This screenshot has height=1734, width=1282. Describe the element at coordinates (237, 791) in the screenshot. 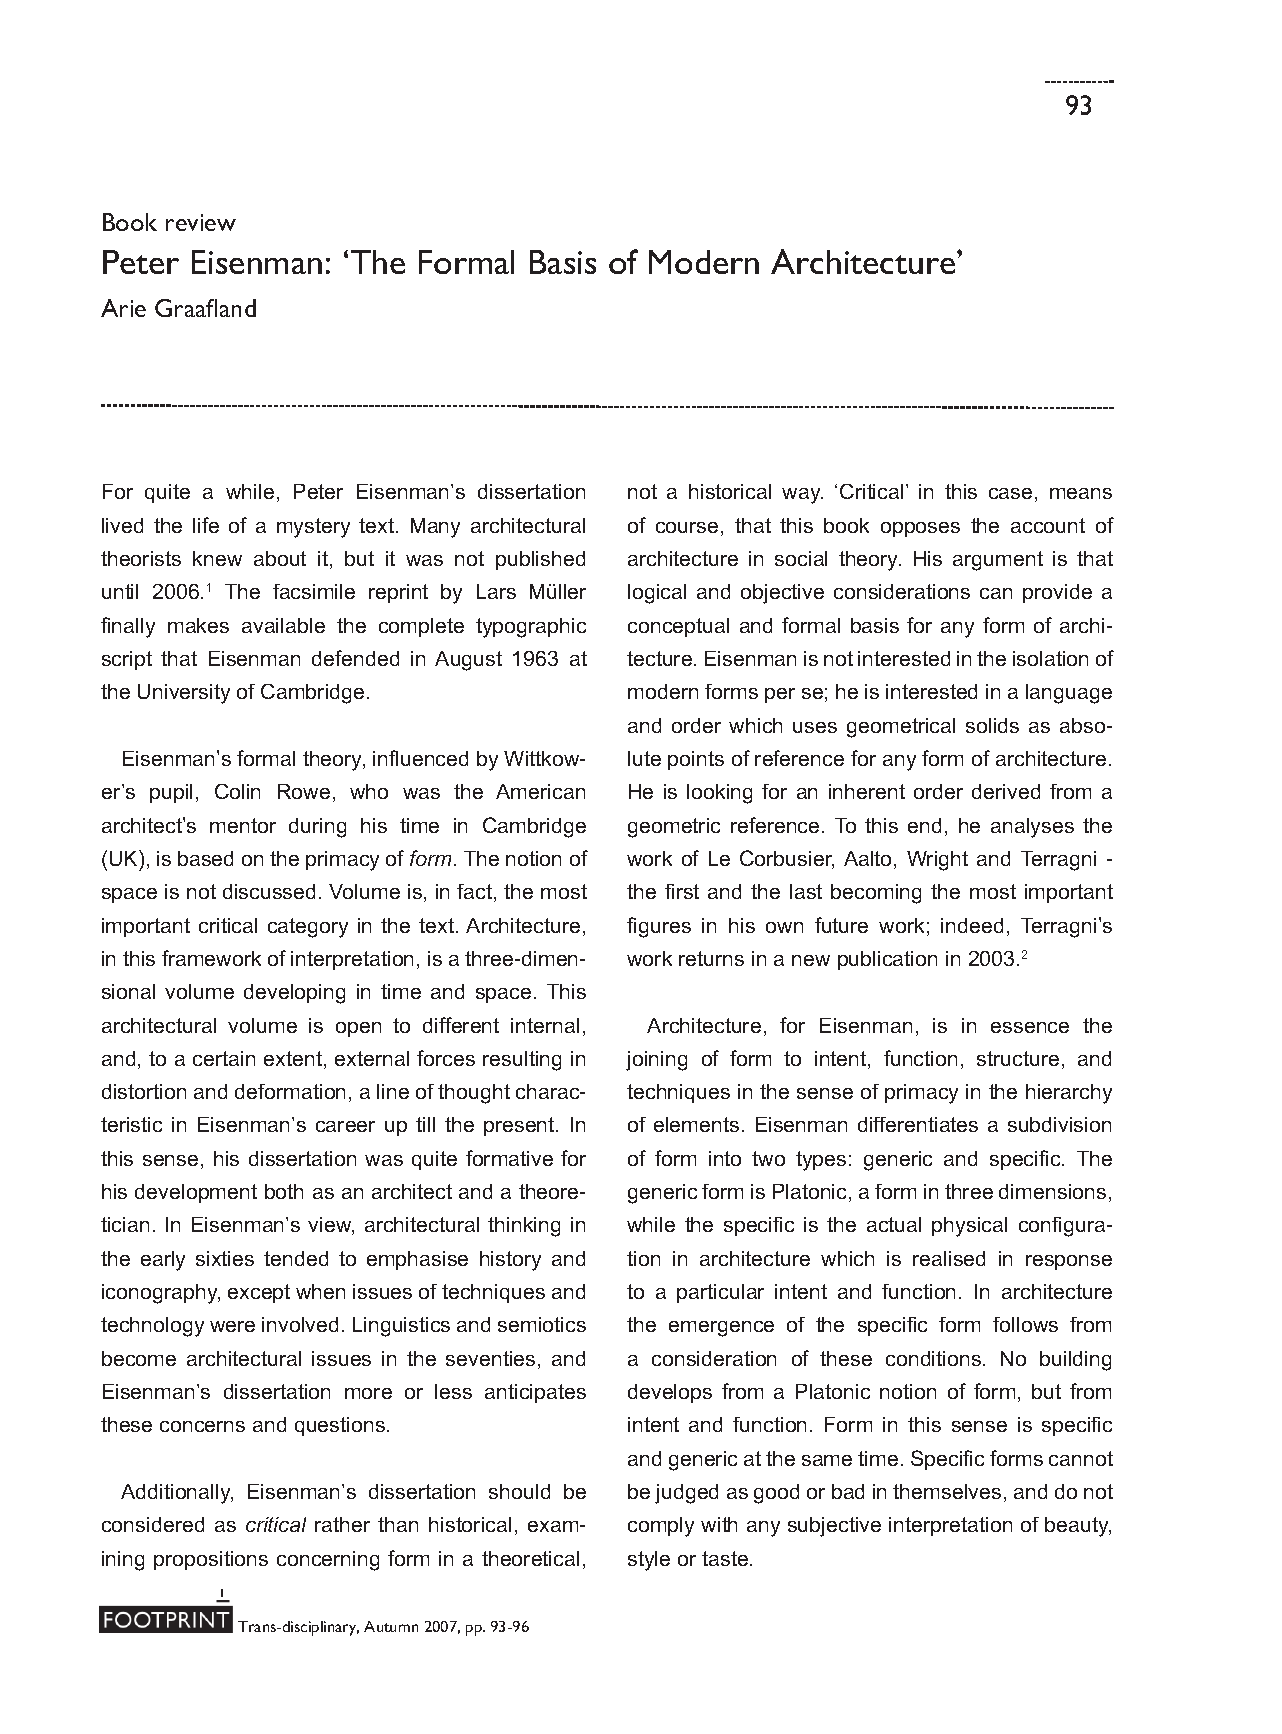

I see `Colin` at that location.
